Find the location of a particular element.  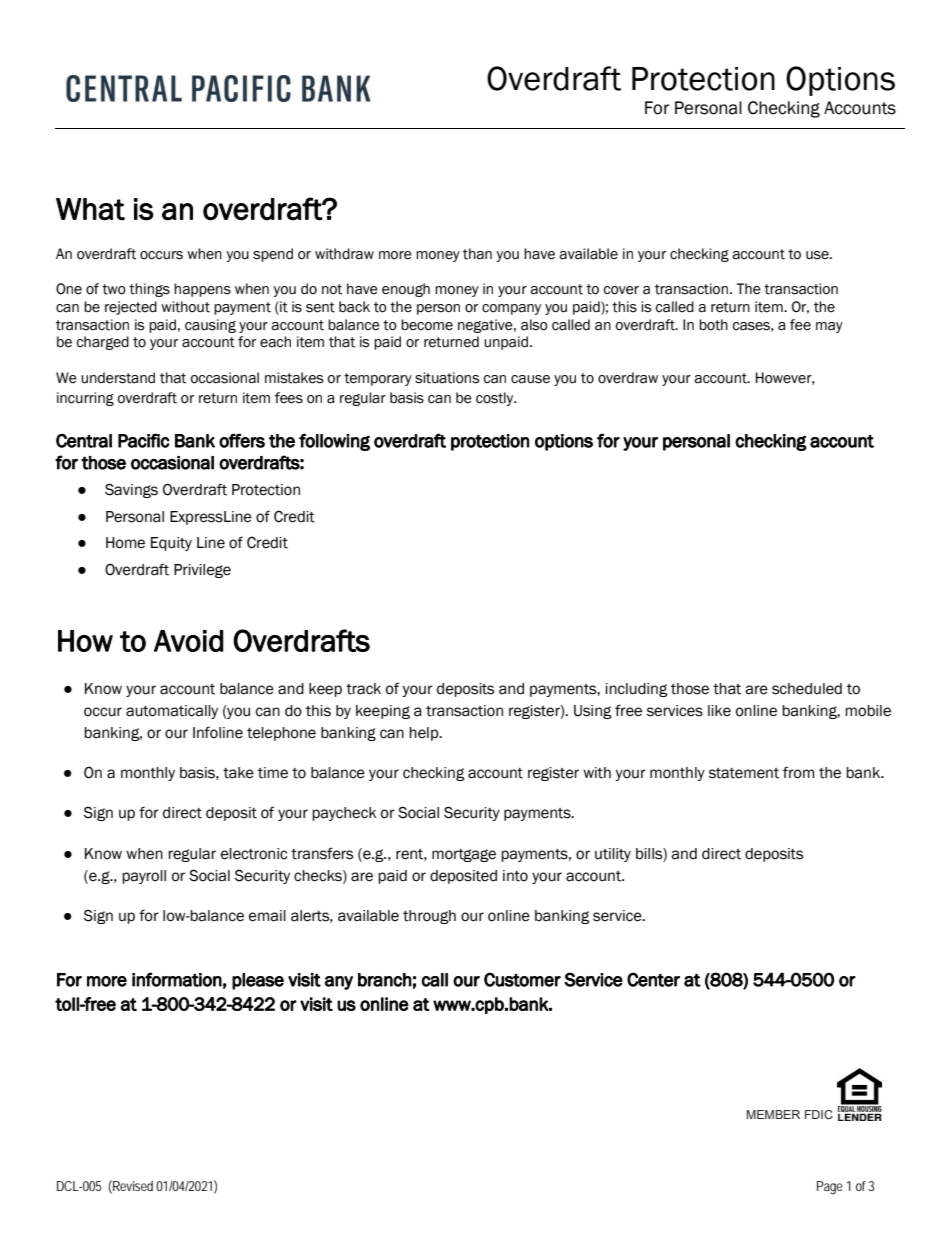

from is located at coordinates (798, 772).
